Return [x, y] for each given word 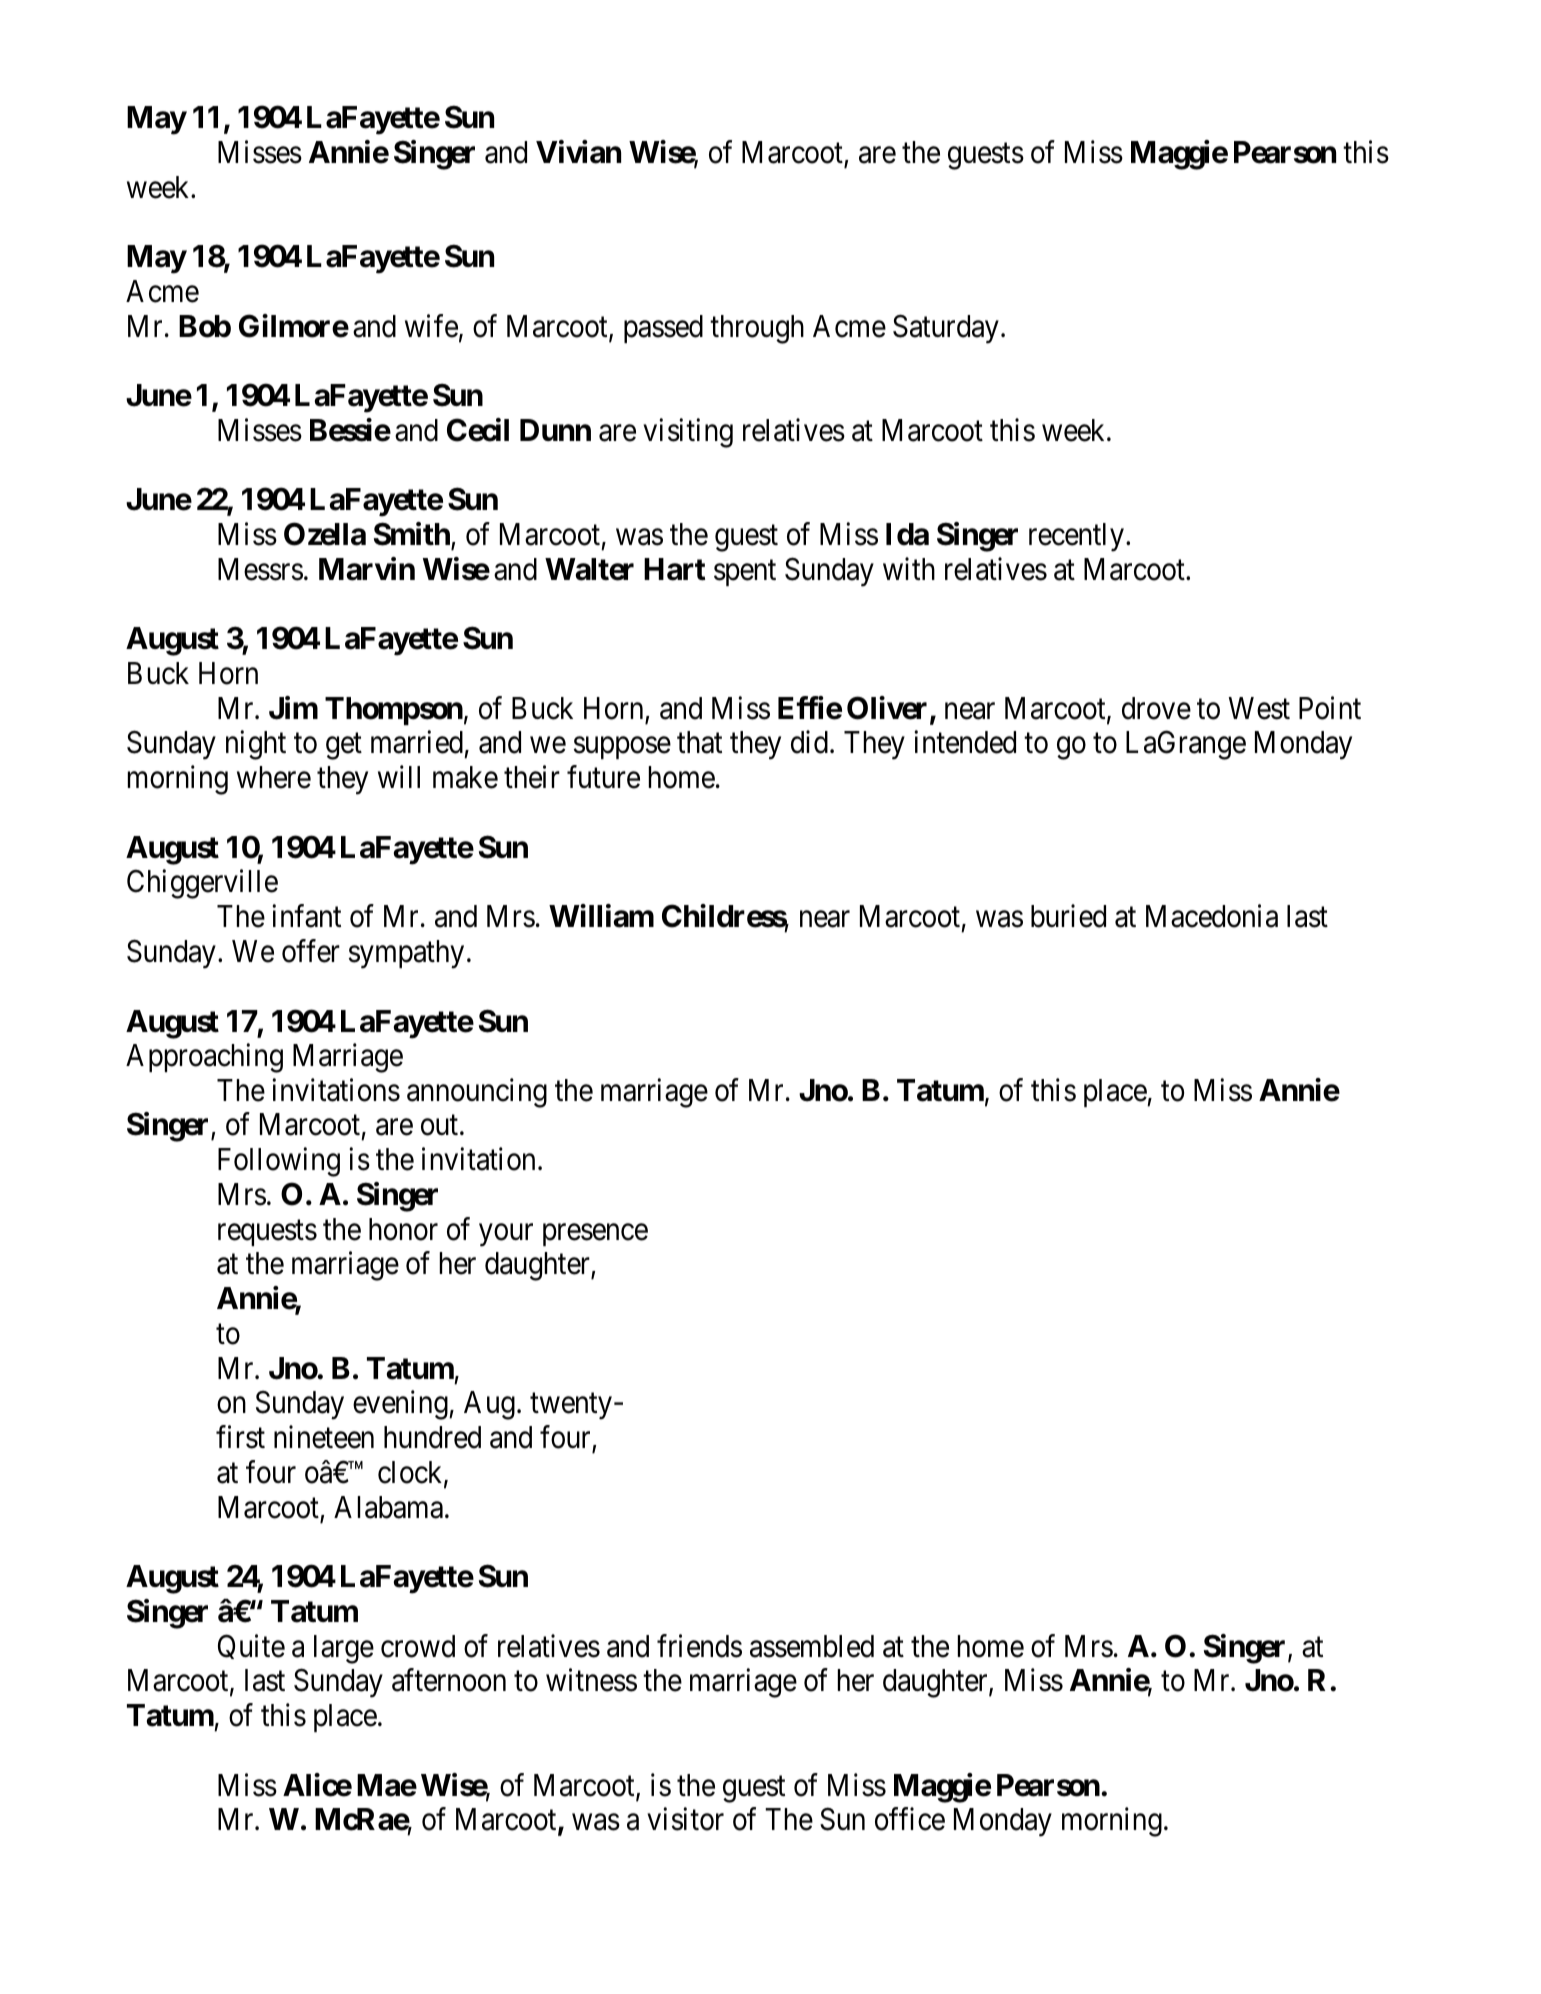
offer [311, 951]
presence [595, 1235]
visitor [685, 1819]
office [910, 1819]
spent [745, 573]
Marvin [367, 569]
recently [1076, 537]
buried [1068, 916]
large [344, 1649]
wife [431, 326]
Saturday [946, 329]
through [757, 329]
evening [401, 1405]
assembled [812, 1646]
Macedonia [1212, 916]
